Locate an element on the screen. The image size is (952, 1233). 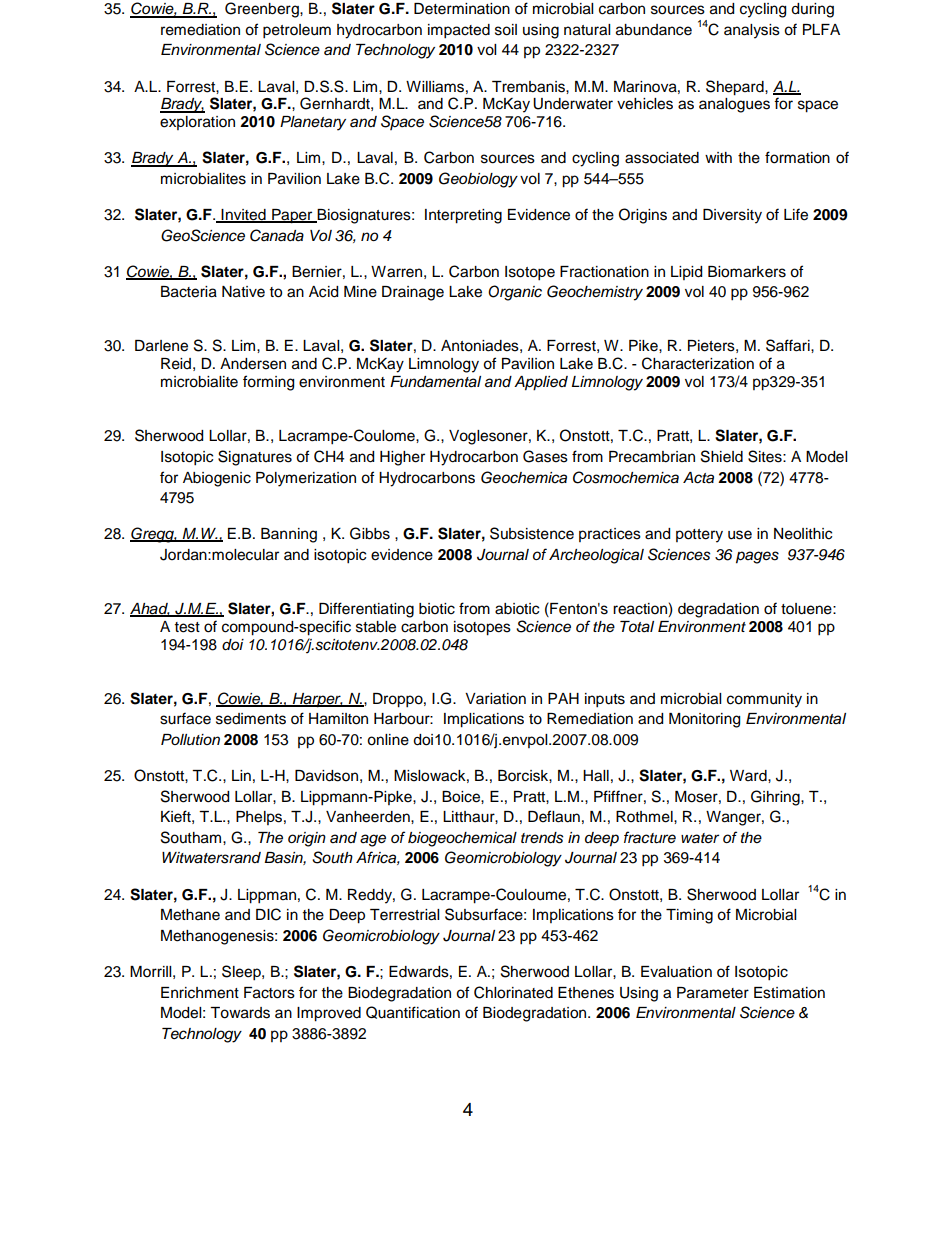
Variation is located at coordinates (495, 699).
